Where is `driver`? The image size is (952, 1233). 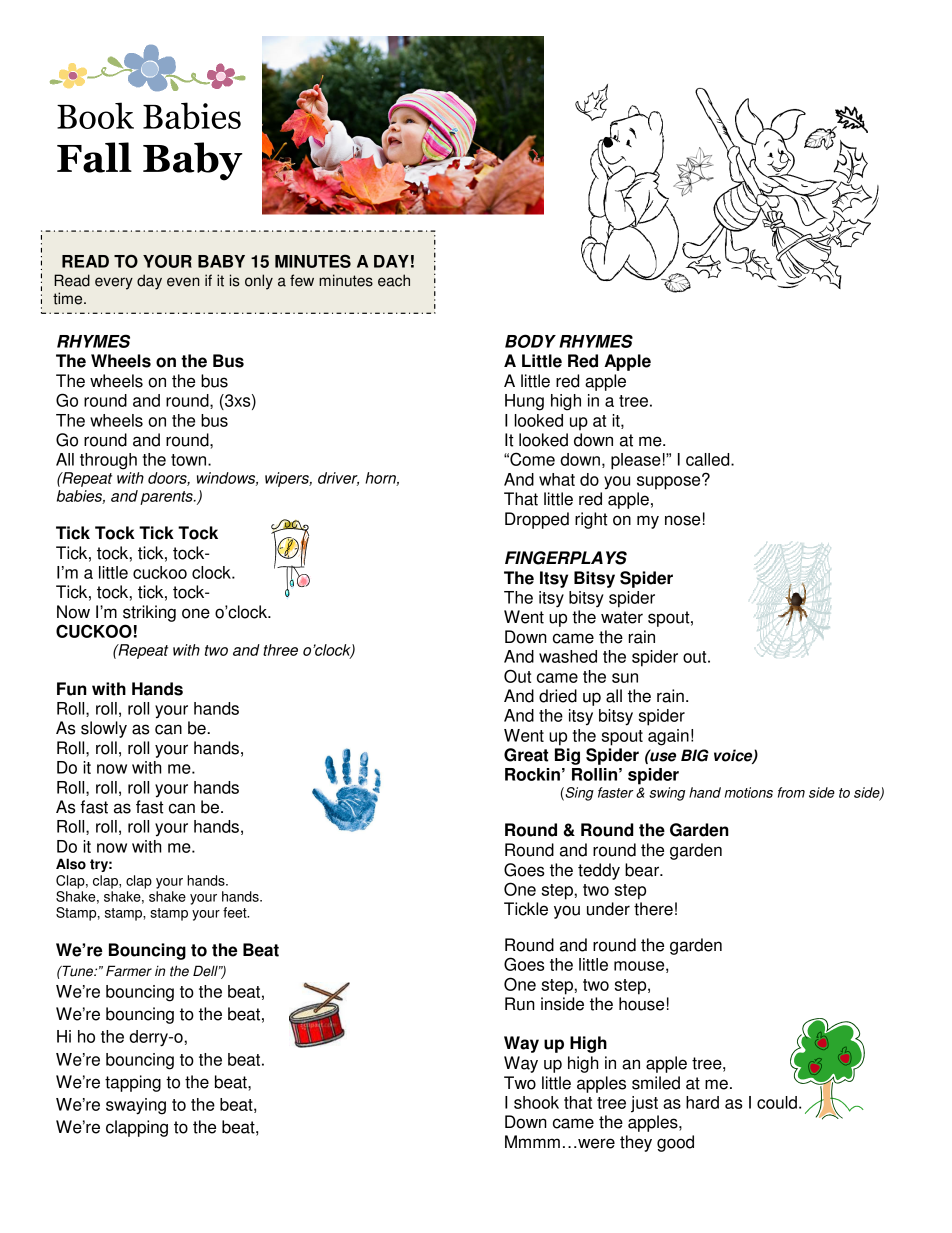 driver is located at coordinates (338, 479).
